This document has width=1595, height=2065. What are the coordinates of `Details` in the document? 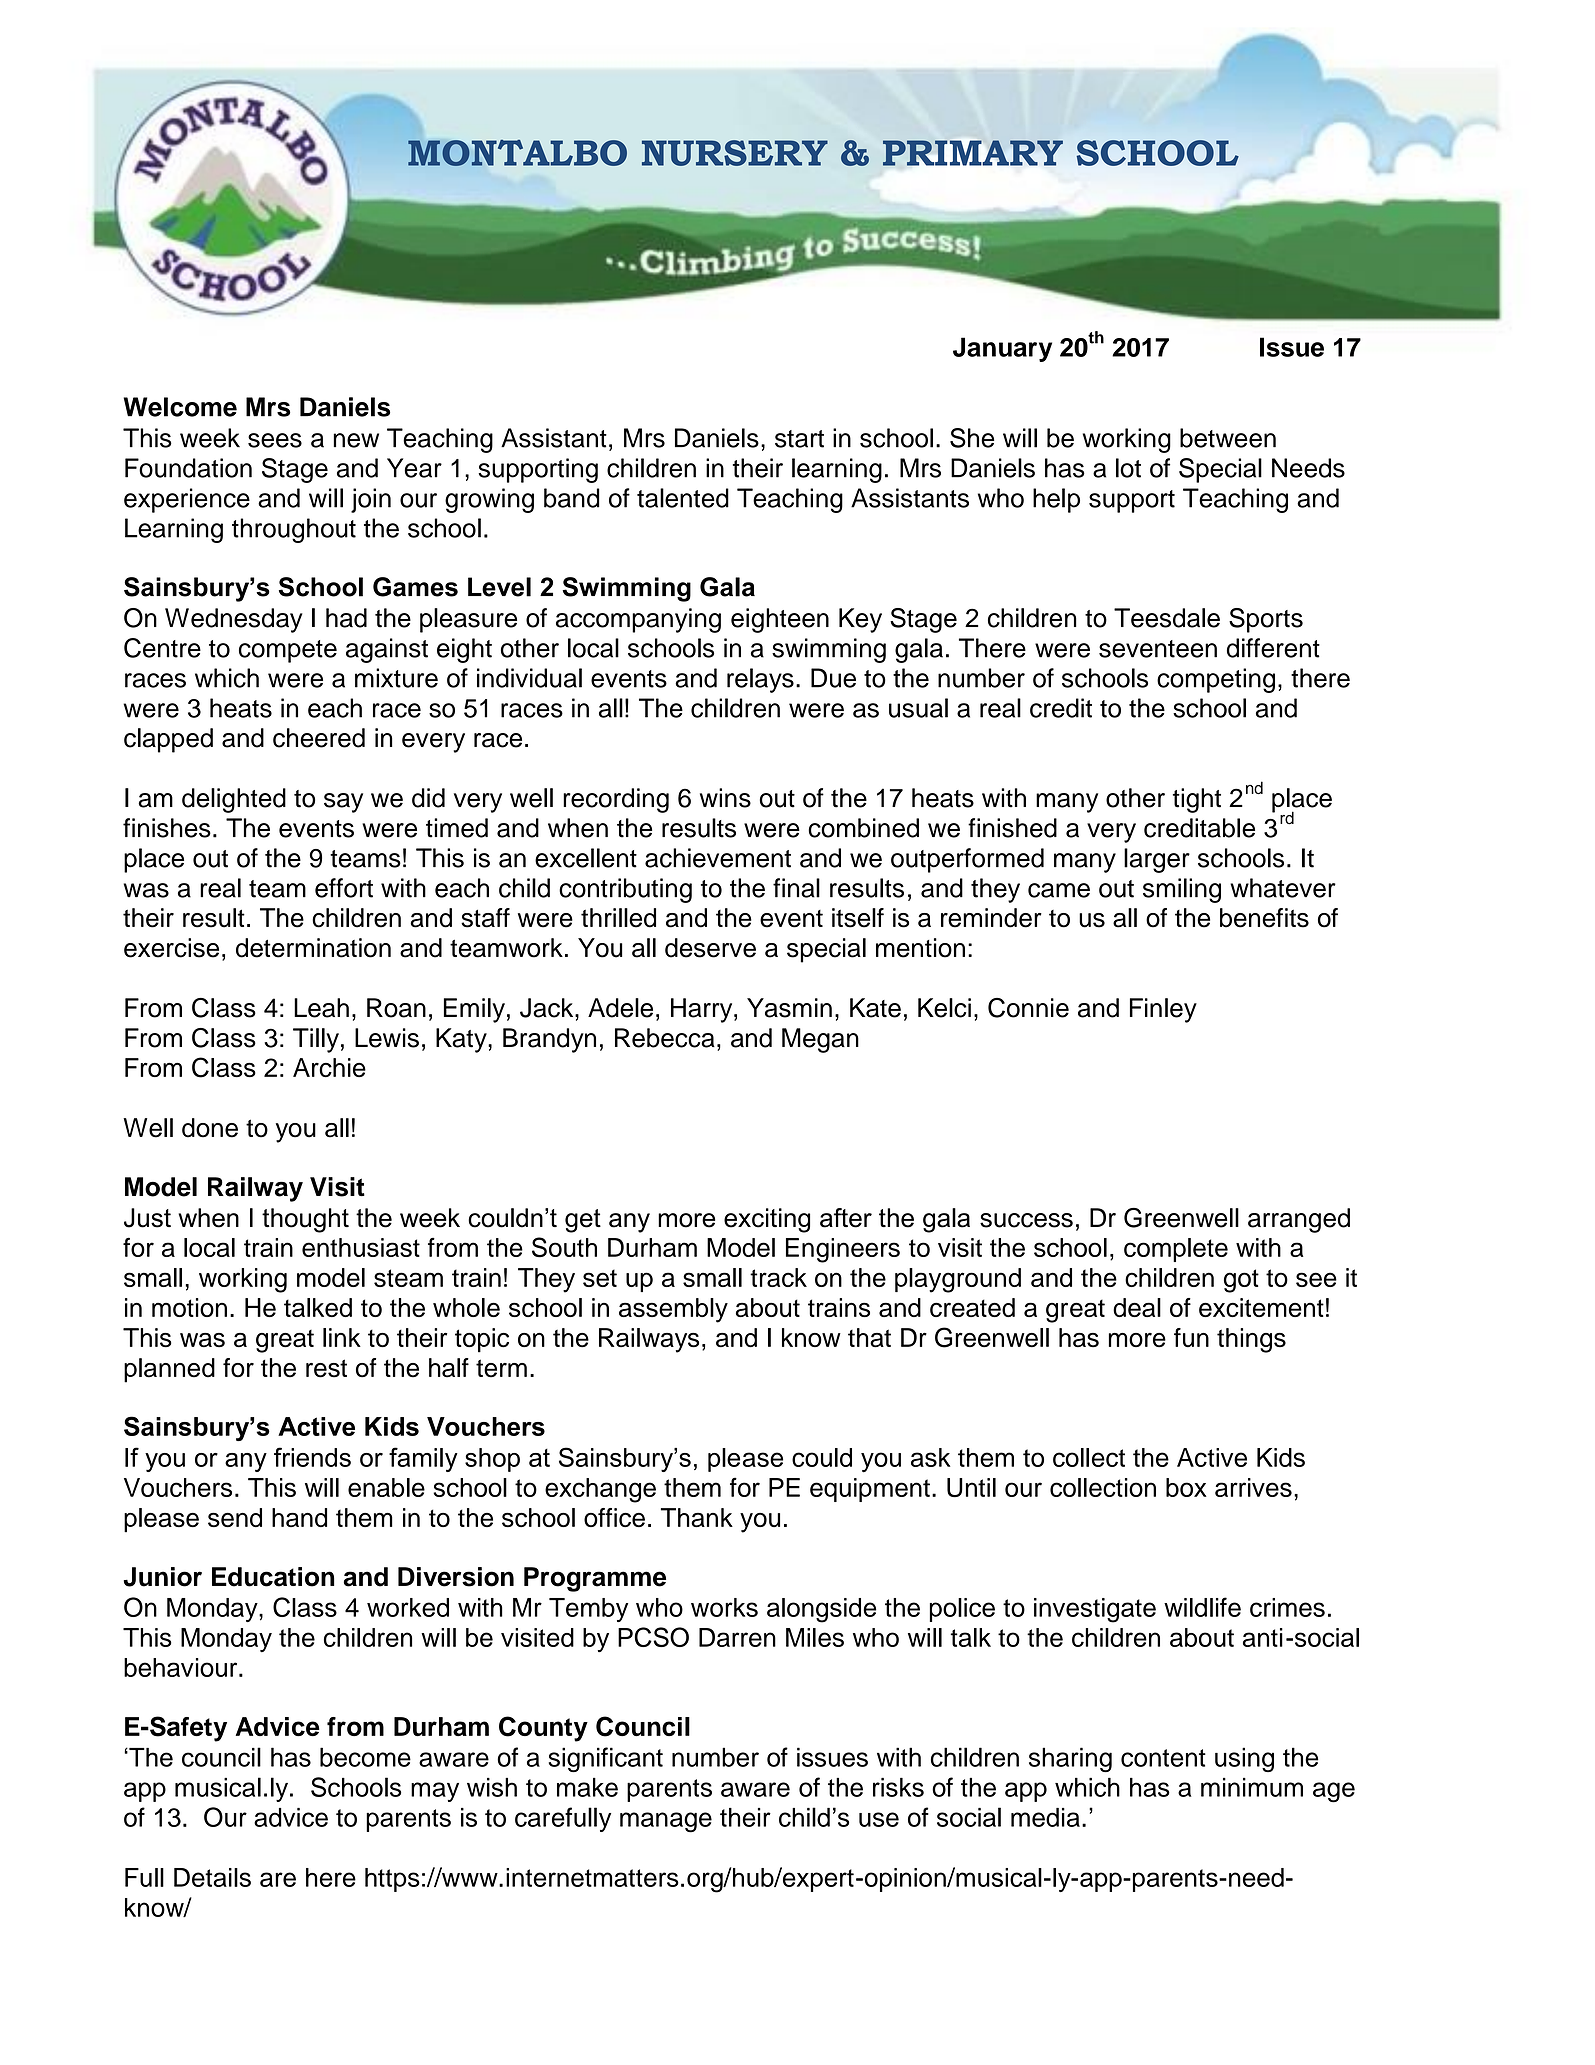 It's located at (212, 1877).
